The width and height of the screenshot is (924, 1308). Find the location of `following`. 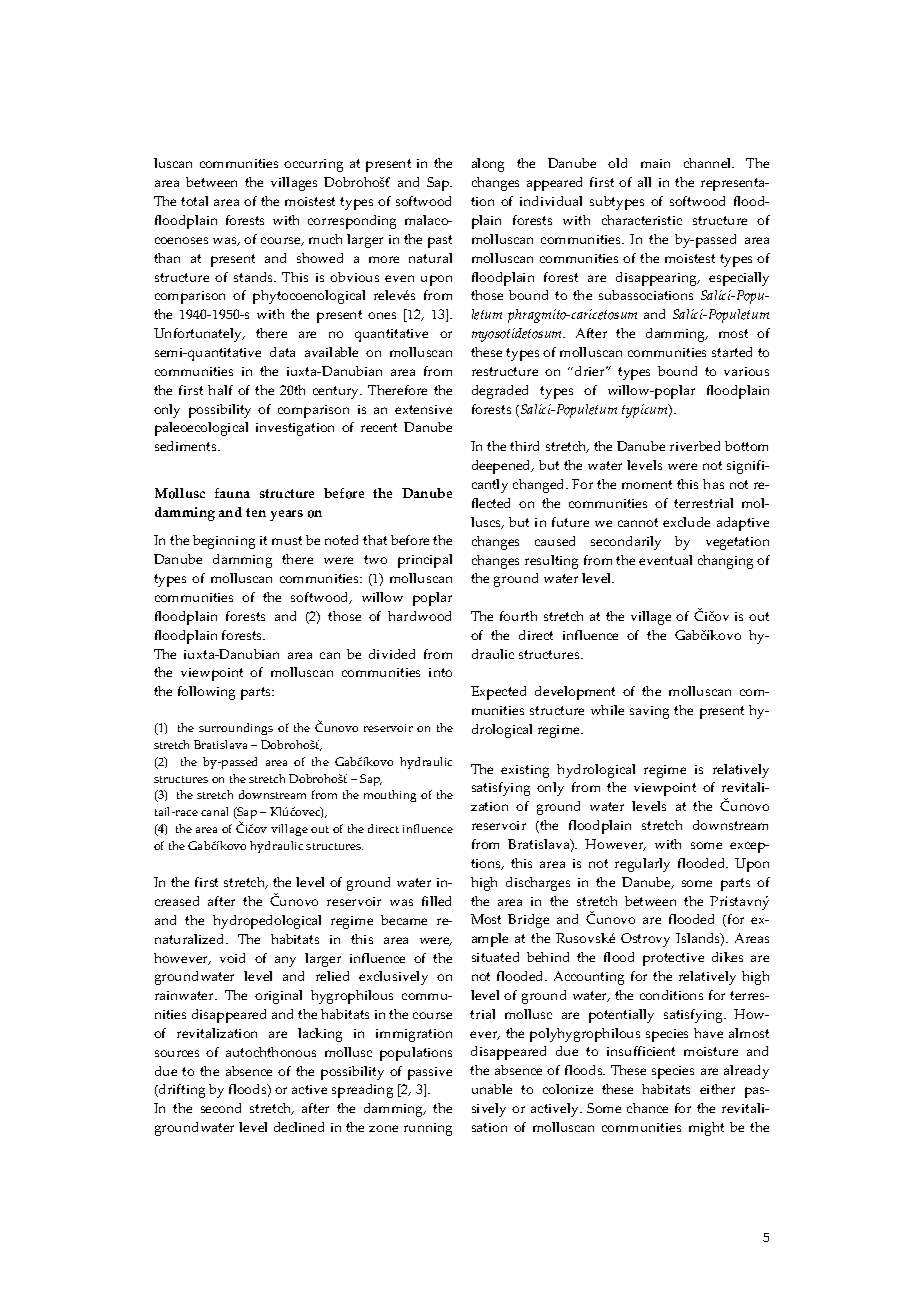

following is located at coordinates (206, 693).
